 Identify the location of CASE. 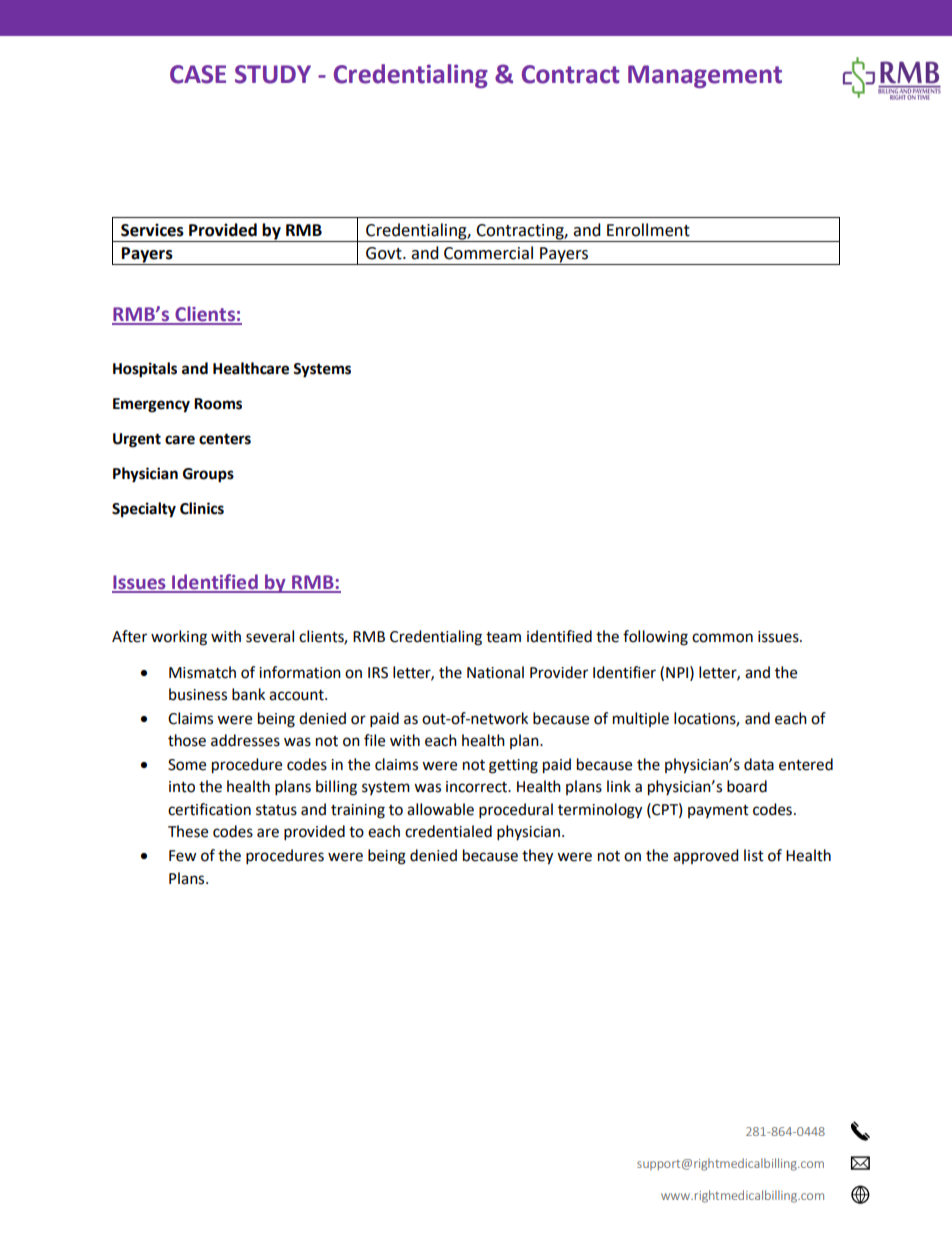
(198, 74).
